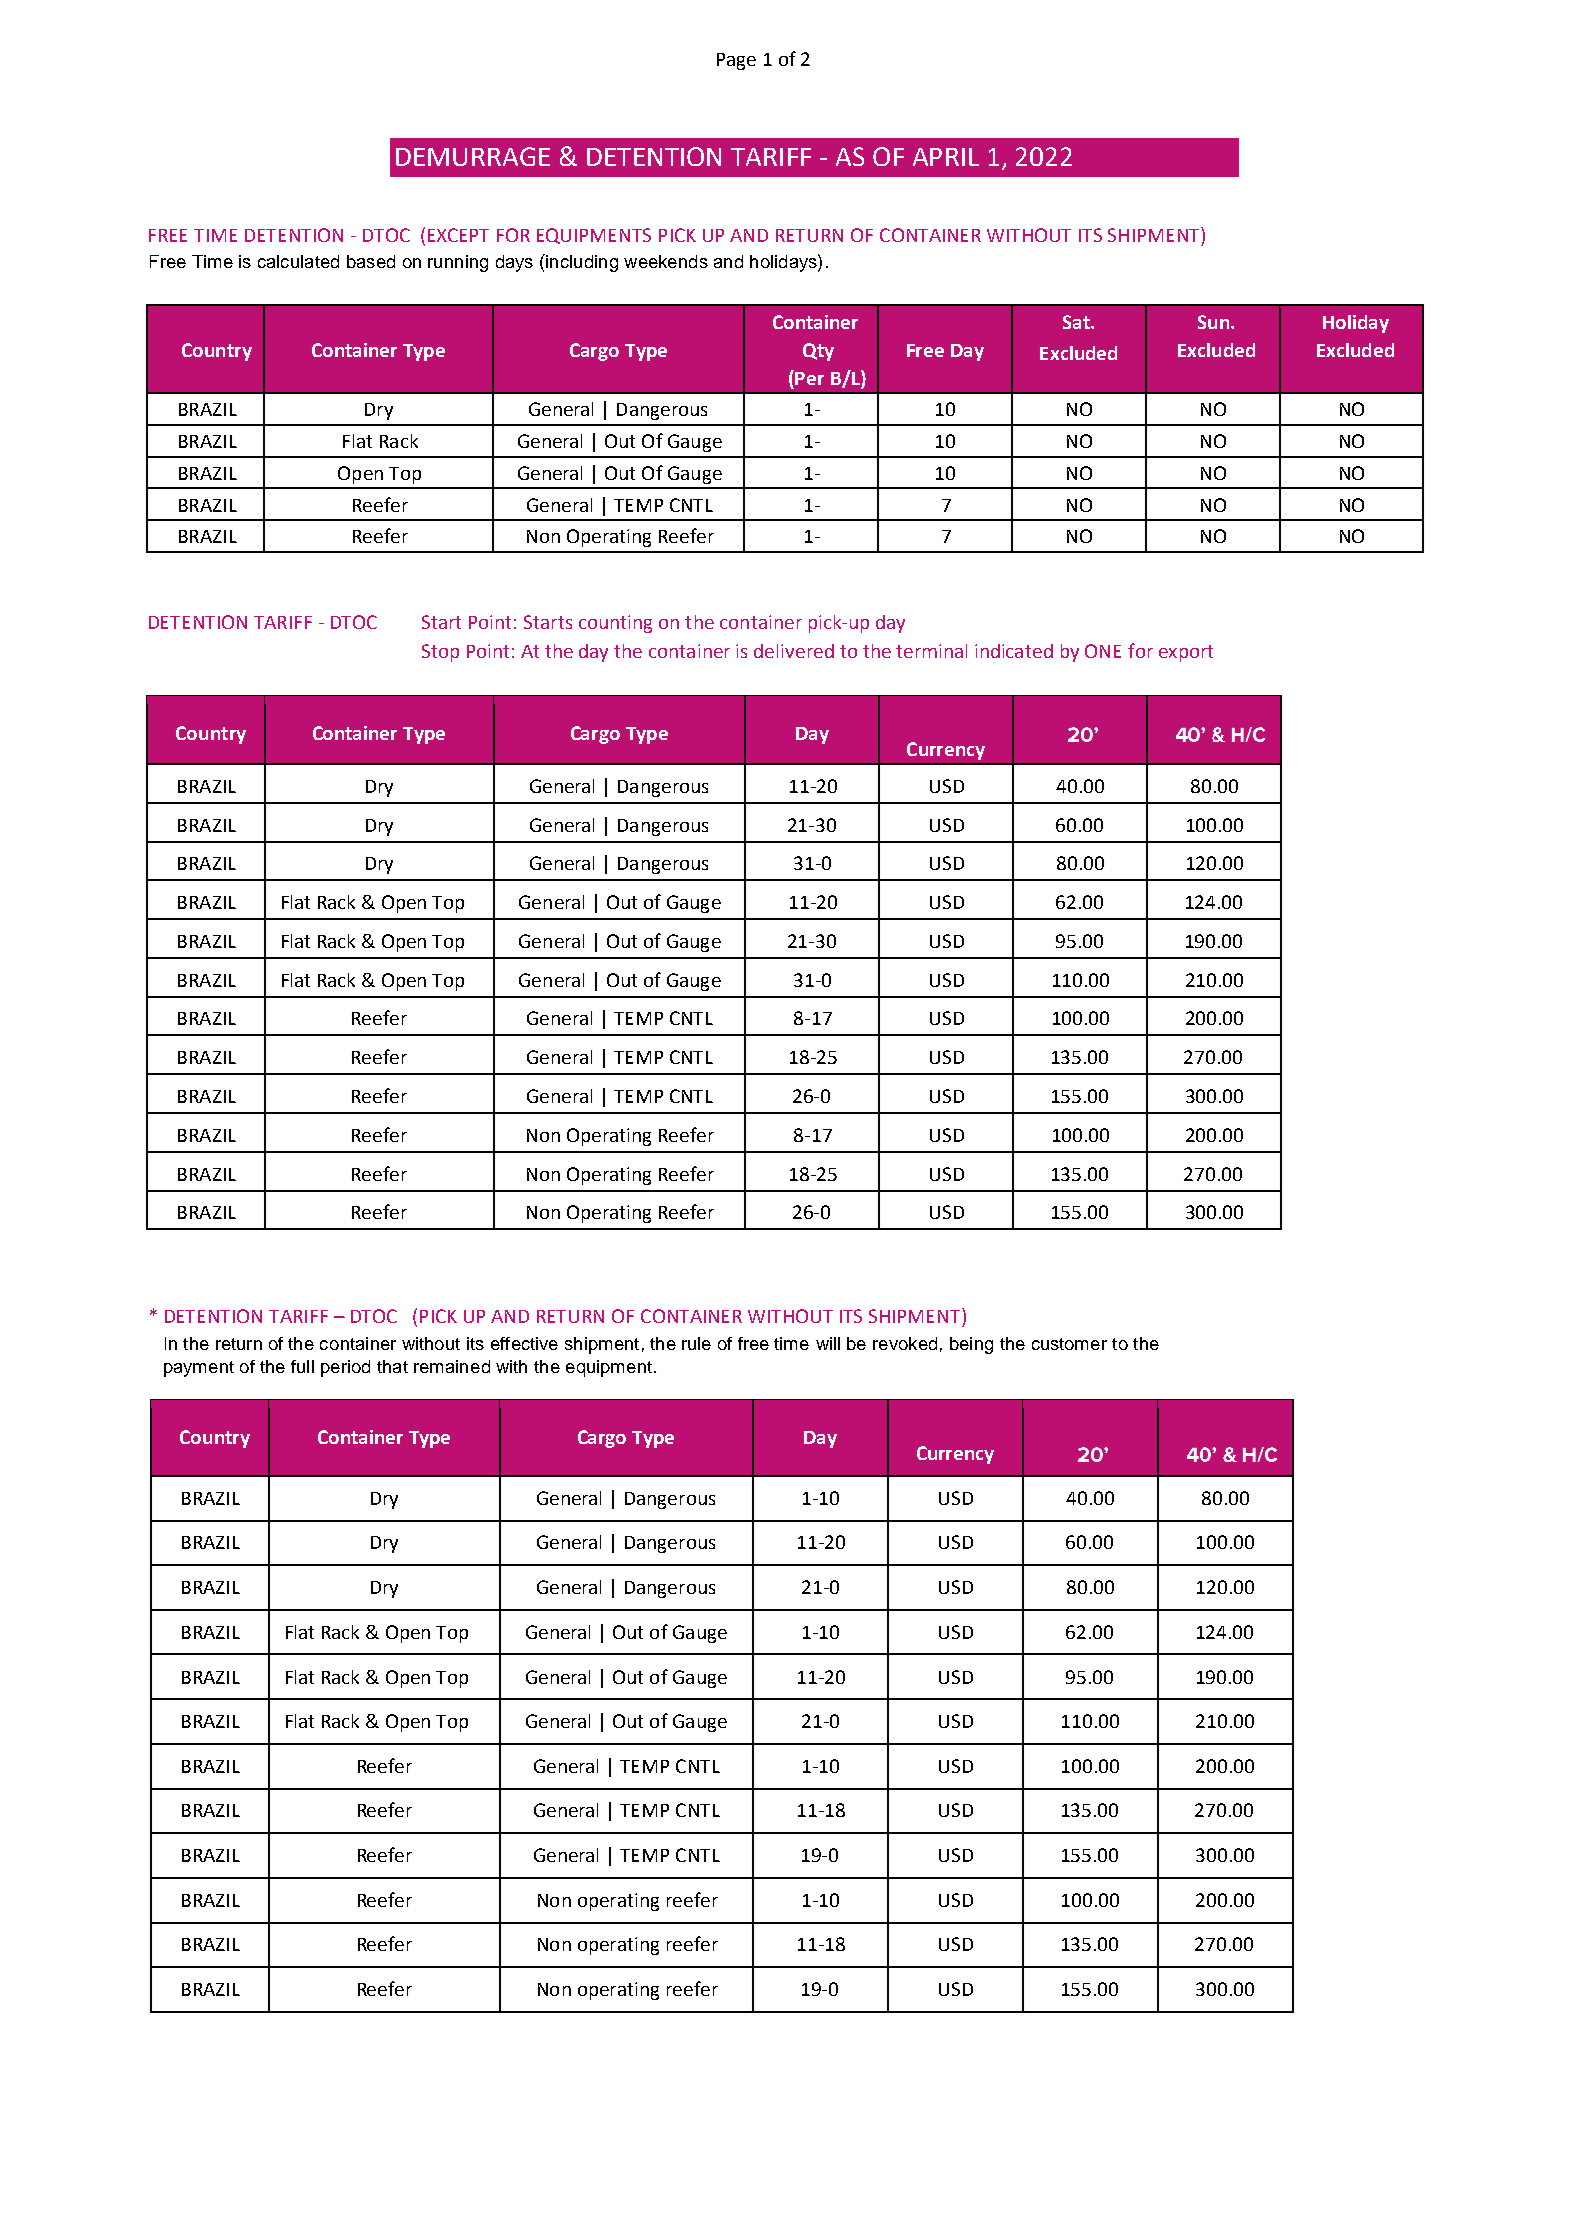  What do you see at coordinates (794, 651) in the screenshot?
I see `delivered` at bounding box center [794, 651].
